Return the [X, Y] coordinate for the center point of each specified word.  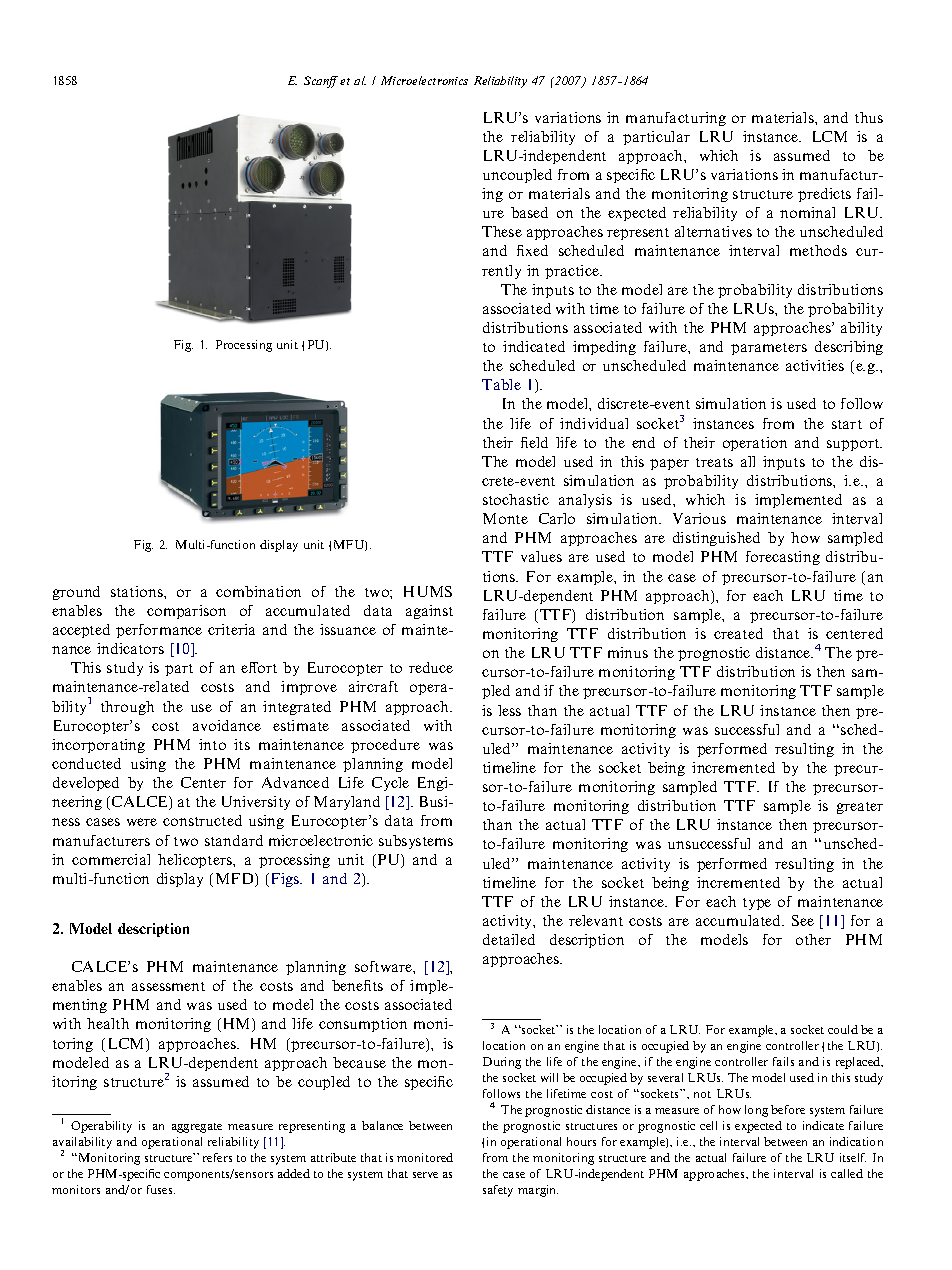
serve [425, 1175]
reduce [431, 667]
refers [217, 1157]
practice [573, 272]
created [738, 633]
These [502, 231]
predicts [824, 195]
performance [159, 631]
